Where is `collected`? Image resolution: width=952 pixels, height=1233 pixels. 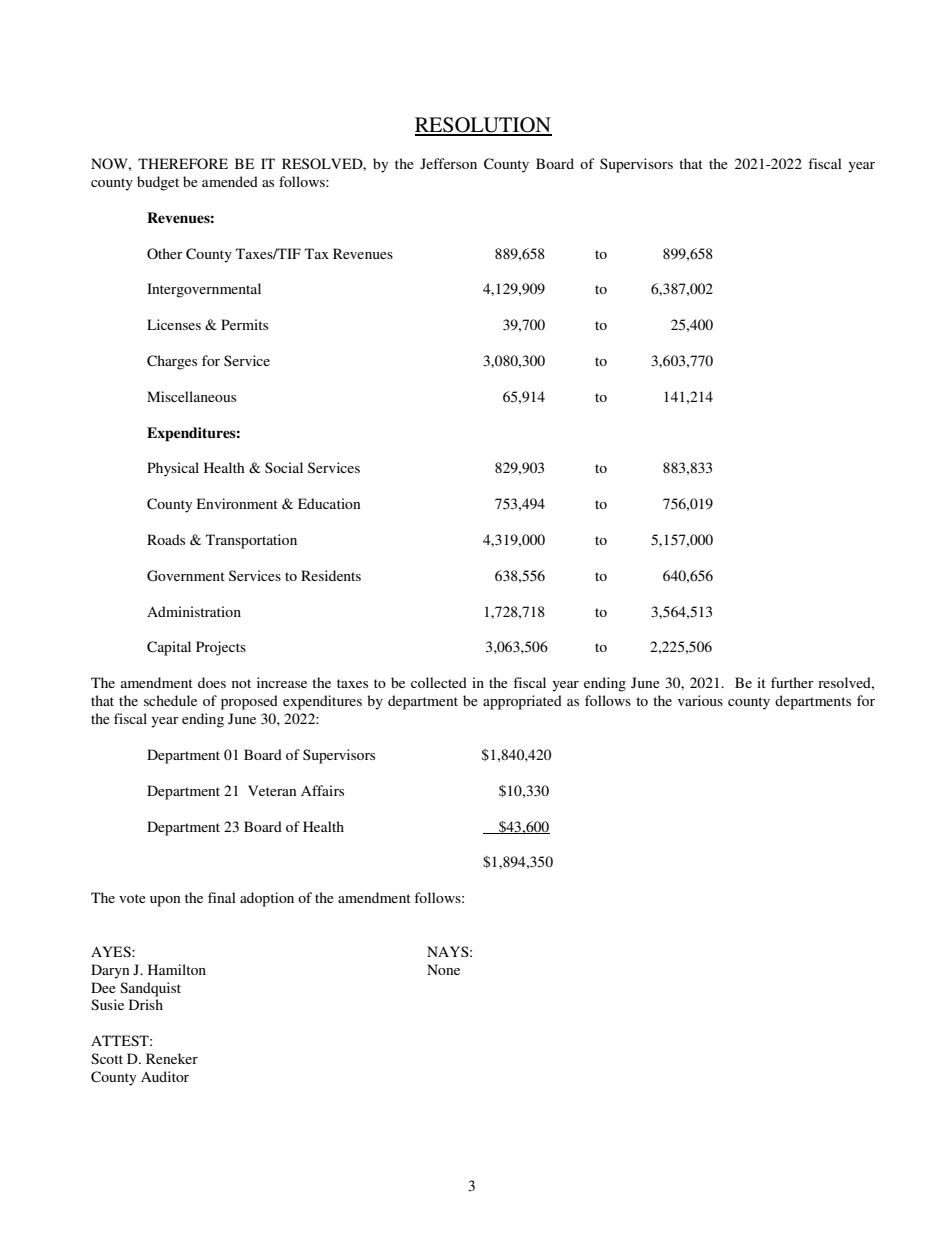
collected is located at coordinates (439, 682).
